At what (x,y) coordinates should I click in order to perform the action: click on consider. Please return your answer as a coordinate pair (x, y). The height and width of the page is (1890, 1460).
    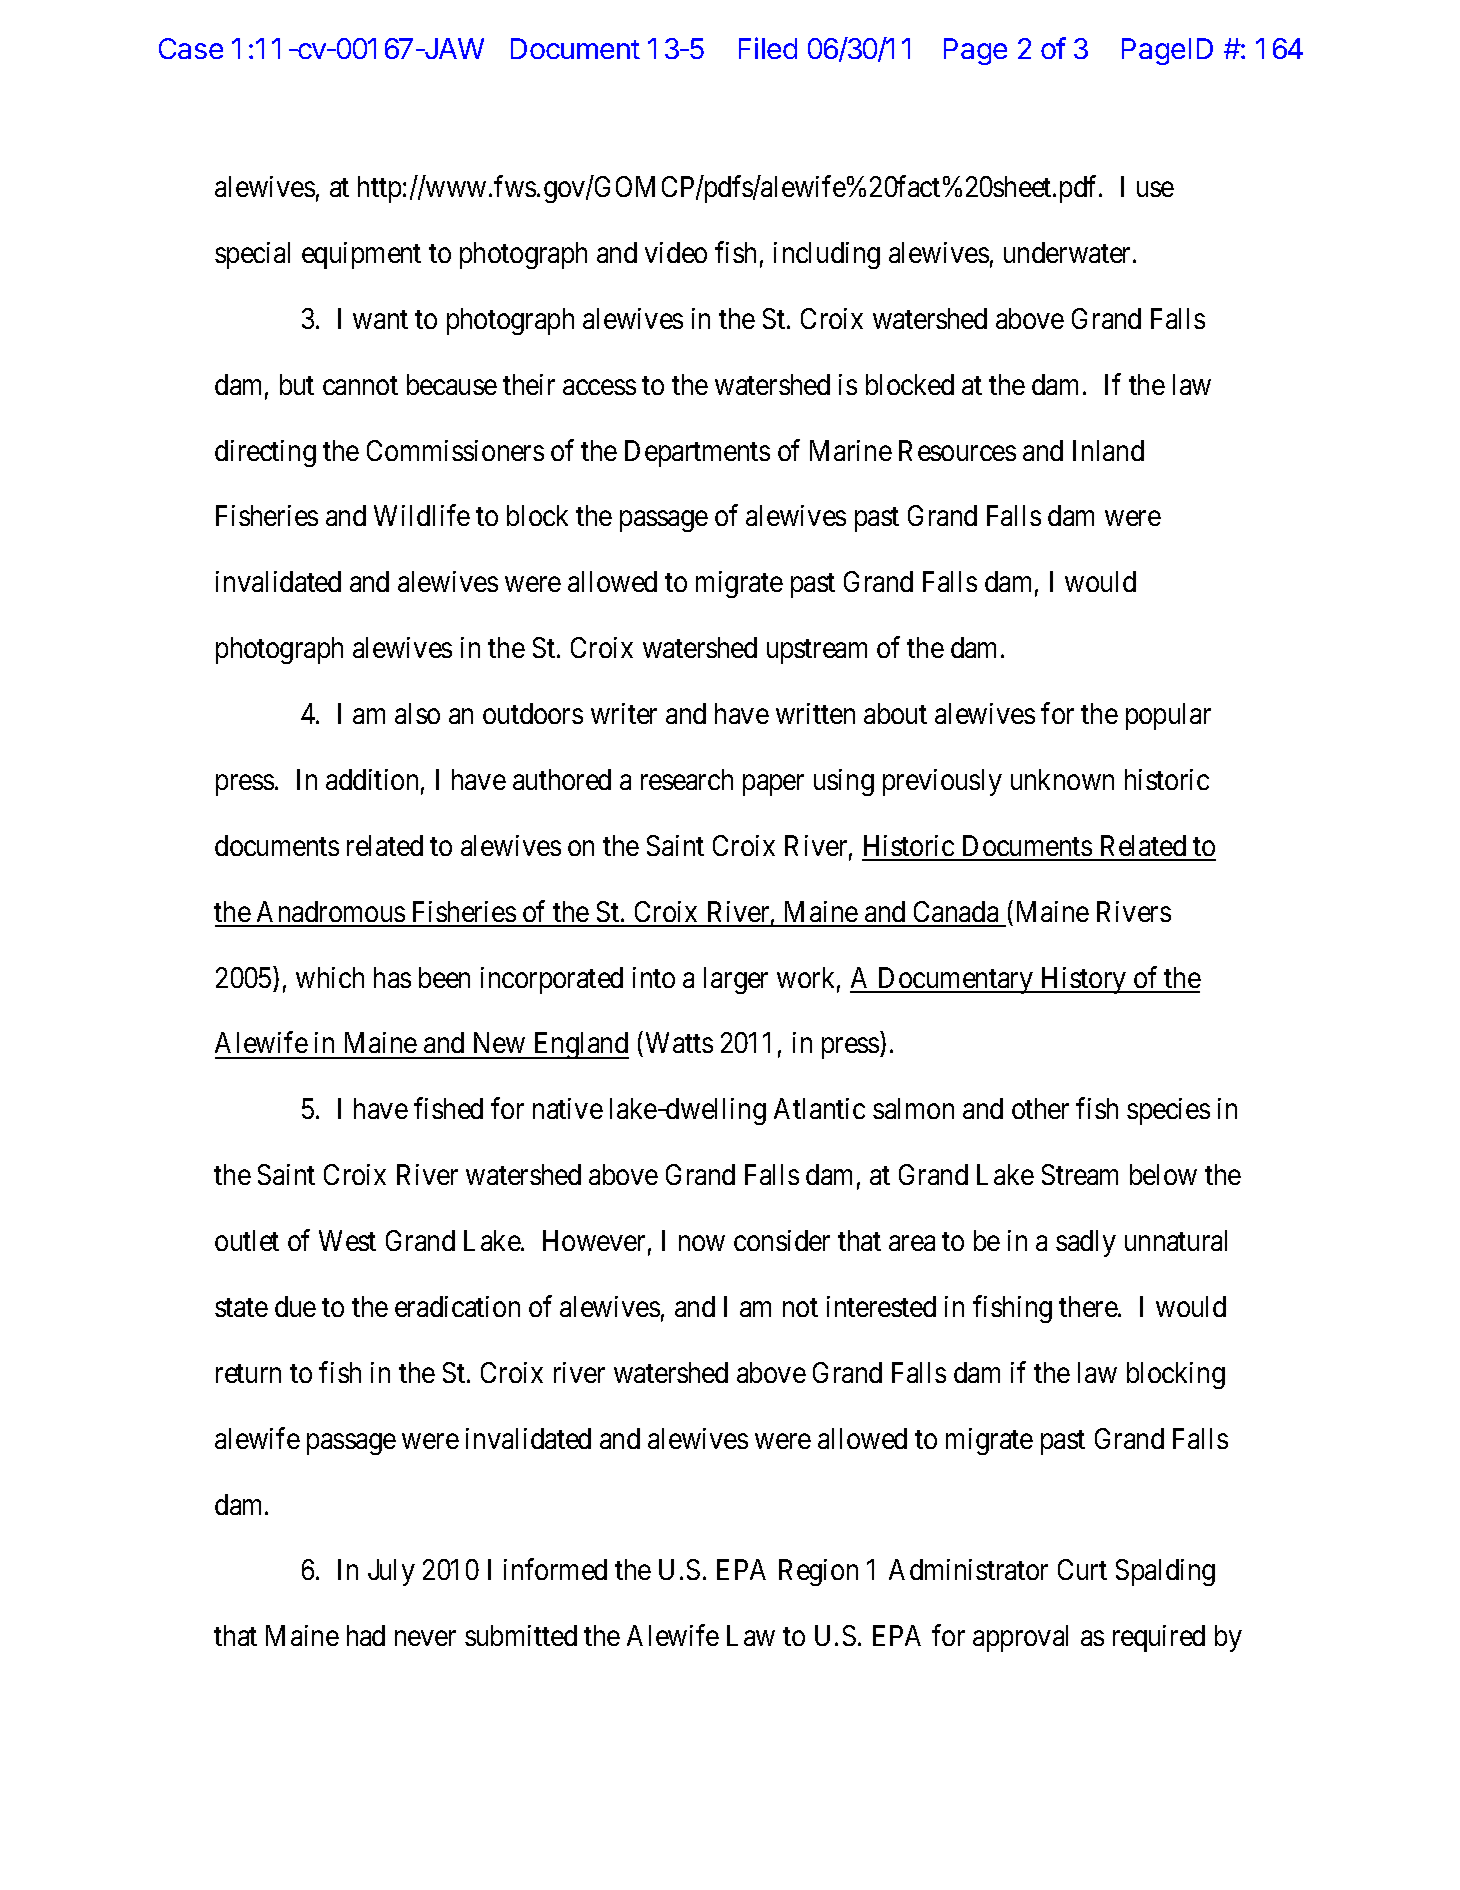
    Looking at the image, I should click on (782, 1240).
